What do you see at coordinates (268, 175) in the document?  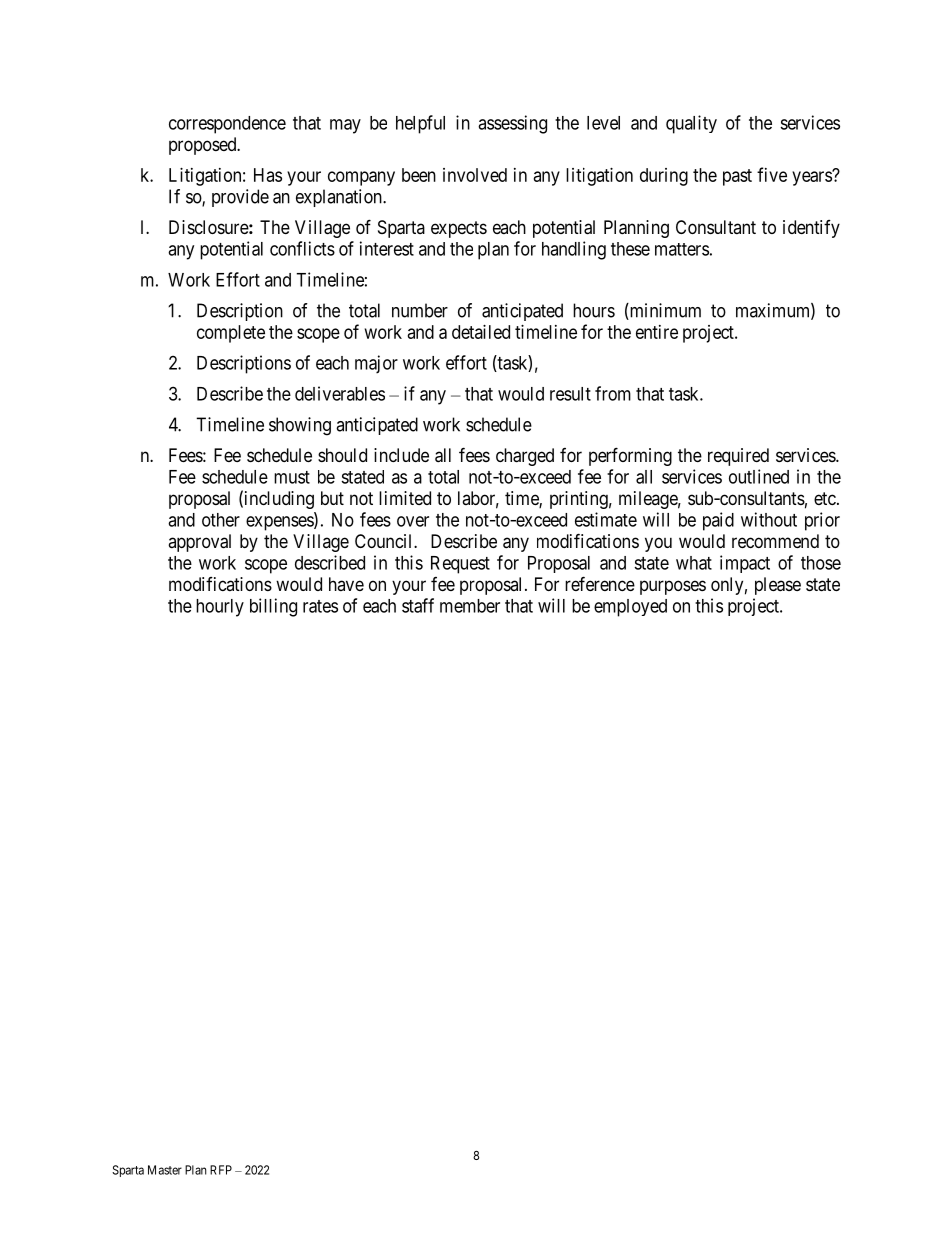 I see `Has` at bounding box center [268, 175].
